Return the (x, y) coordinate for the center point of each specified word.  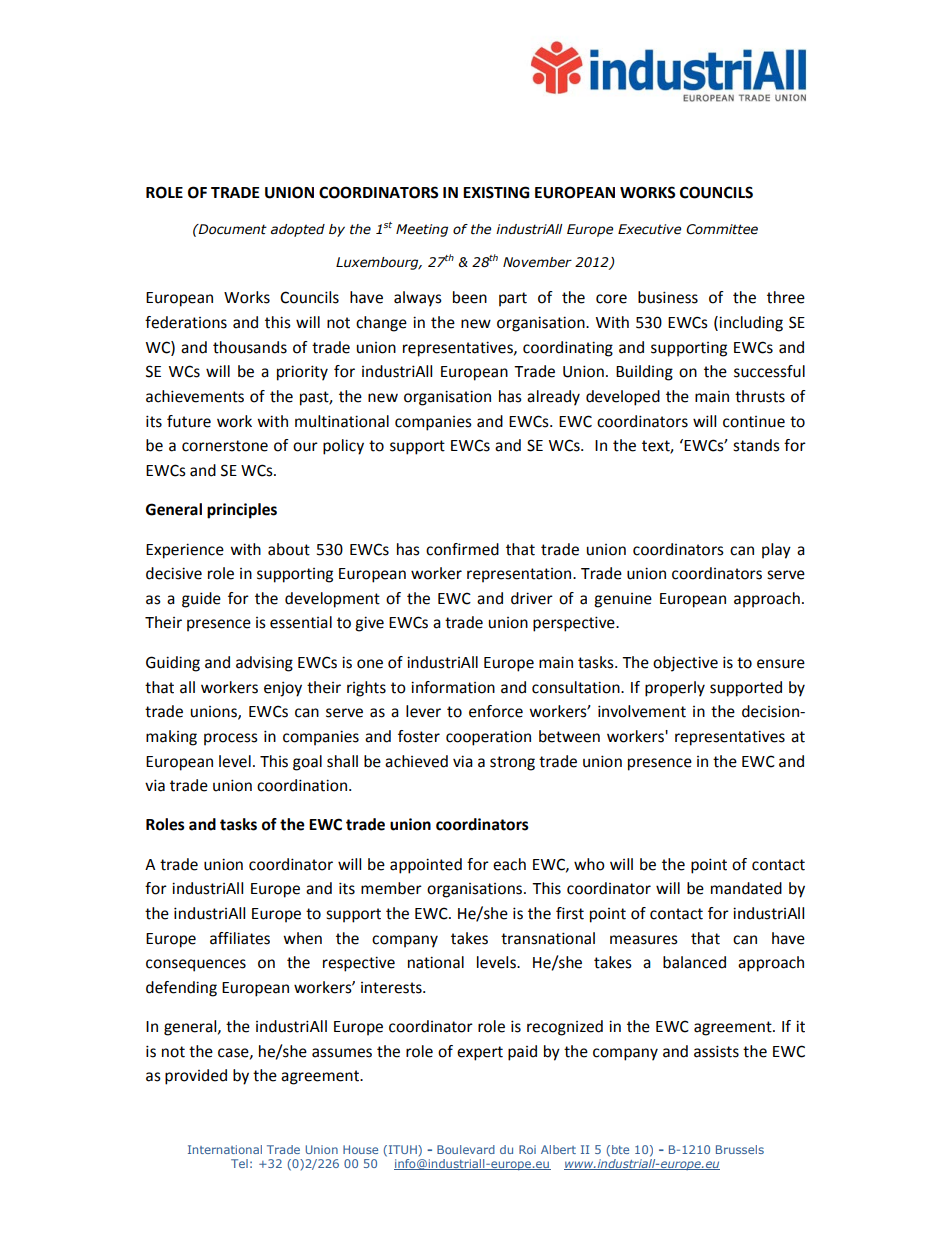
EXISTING (496, 192)
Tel (239, 1163)
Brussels (740, 1149)
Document (232, 229)
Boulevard (466, 1149)
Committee (722, 229)
